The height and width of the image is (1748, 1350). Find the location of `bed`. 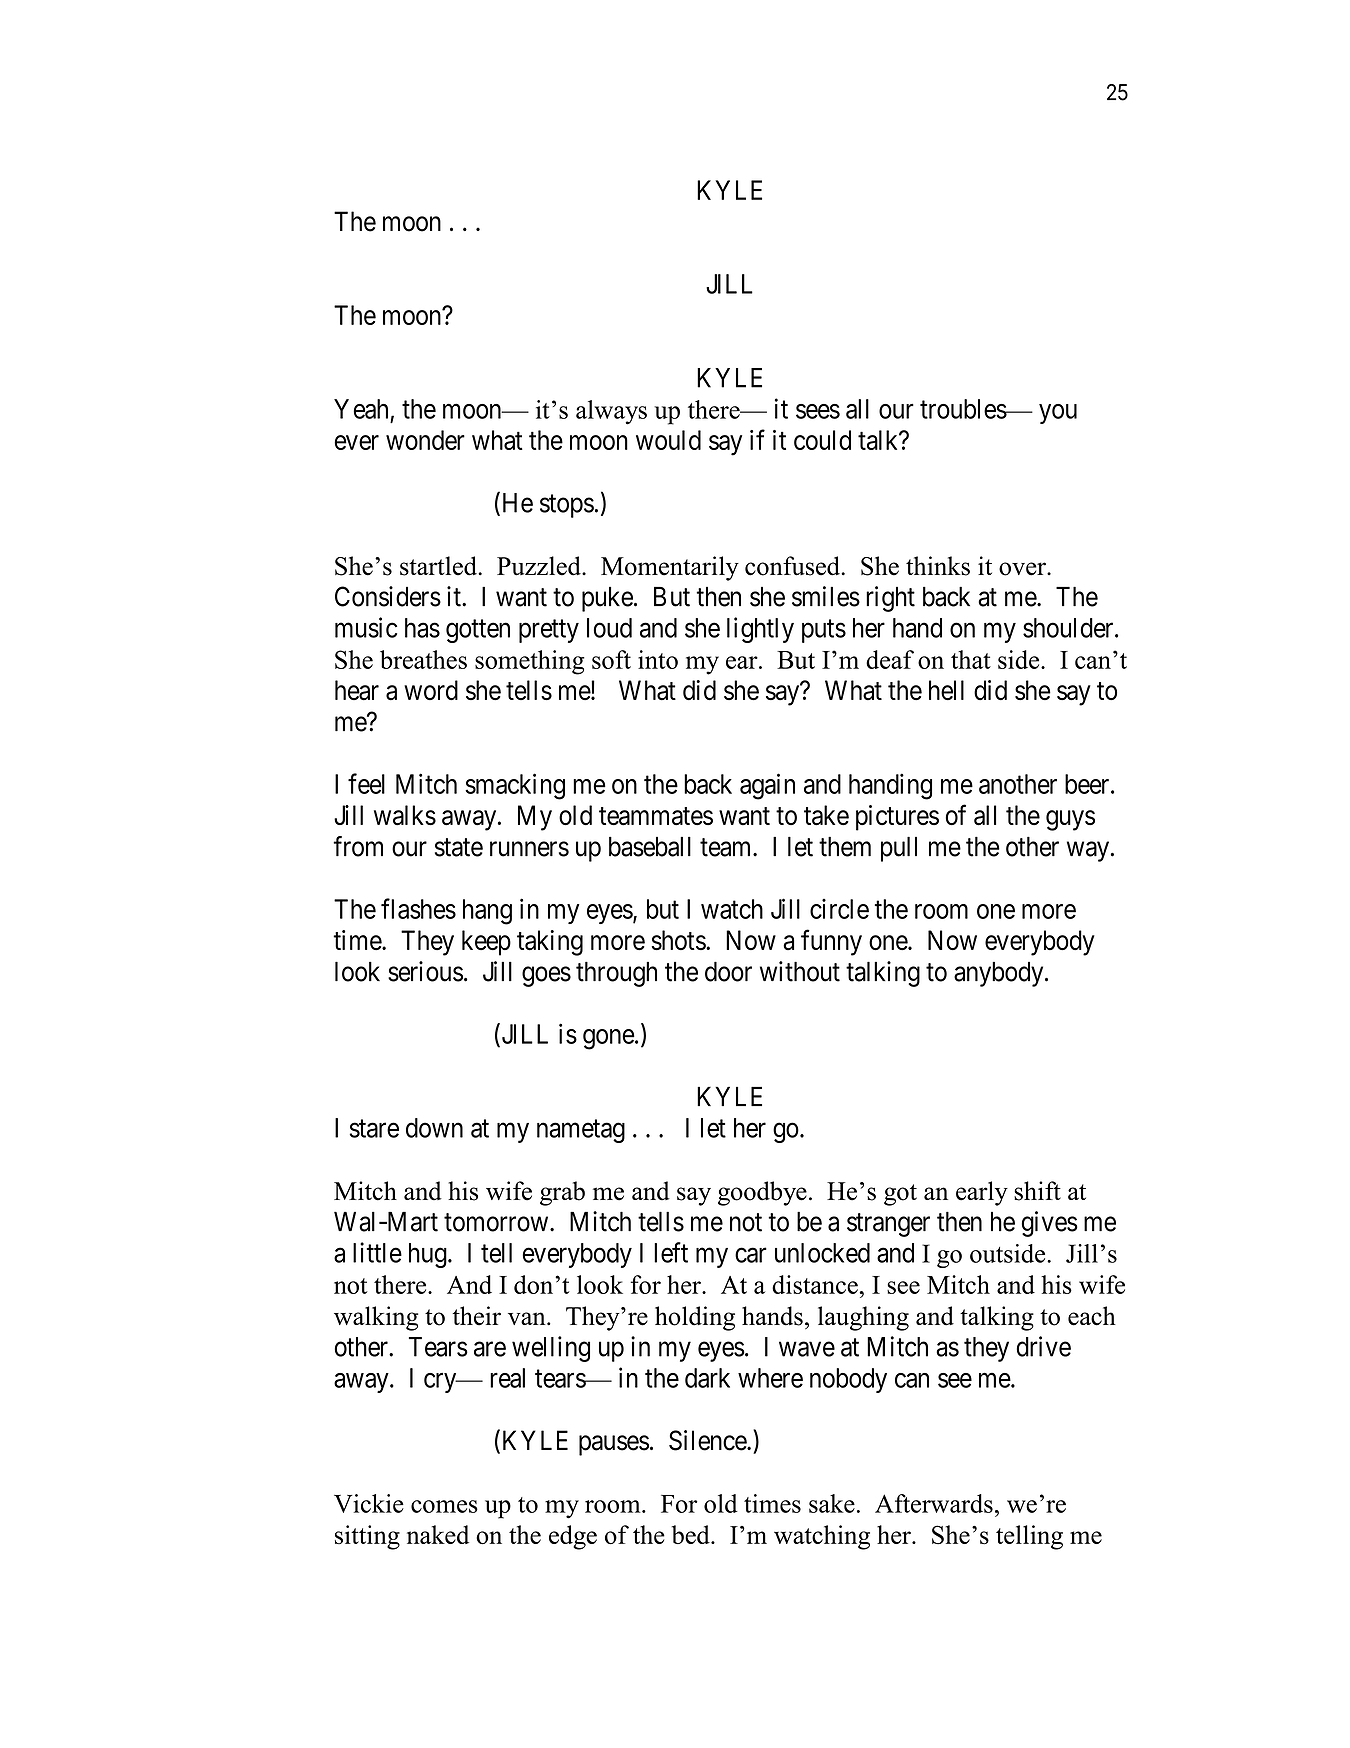

bed is located at coordinates (692, 1534).
